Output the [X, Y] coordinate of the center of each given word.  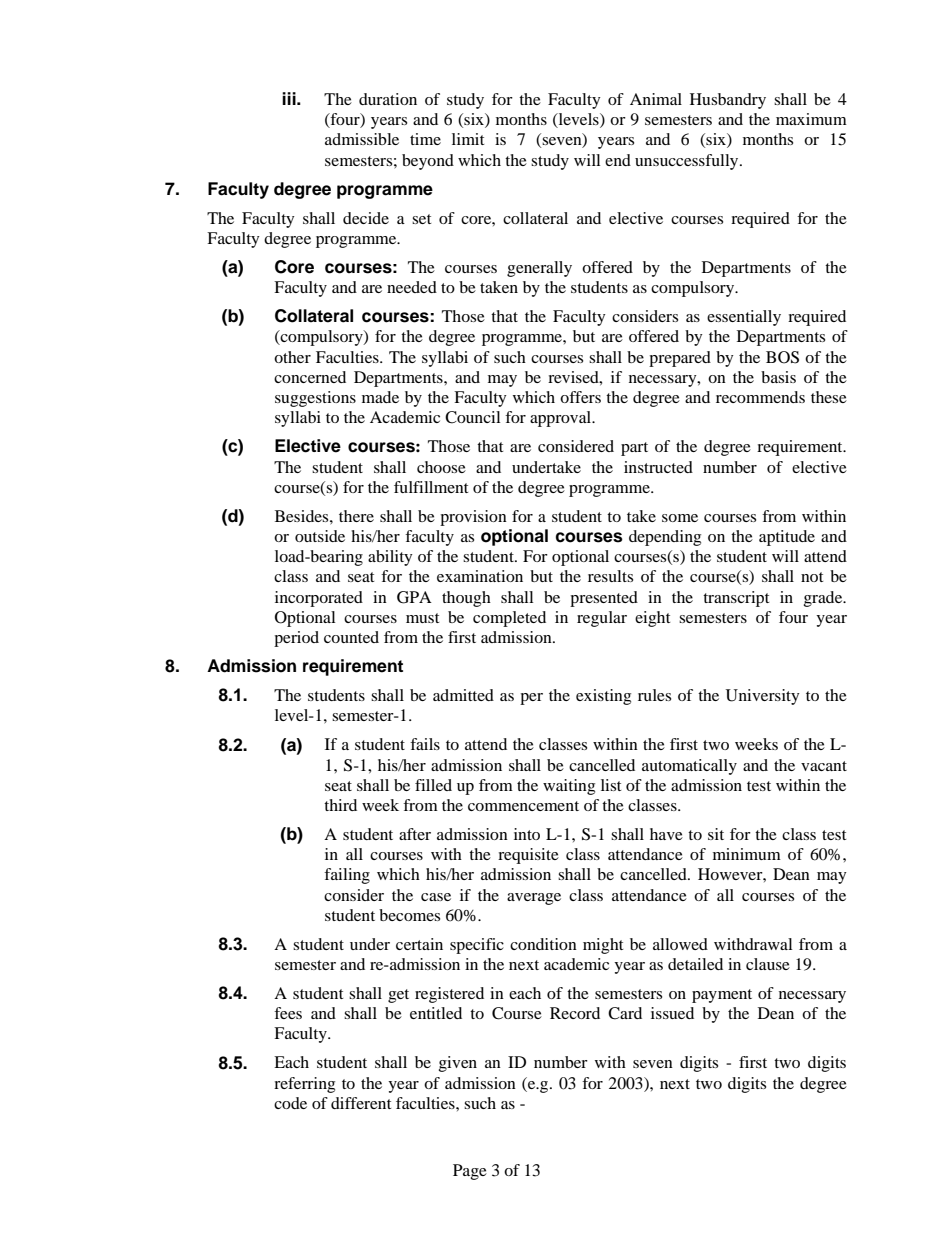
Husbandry [728, 101]
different [361, 1103]
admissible [362, 139]
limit [468, 139]
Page [470, 1172]
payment [722, 996]
